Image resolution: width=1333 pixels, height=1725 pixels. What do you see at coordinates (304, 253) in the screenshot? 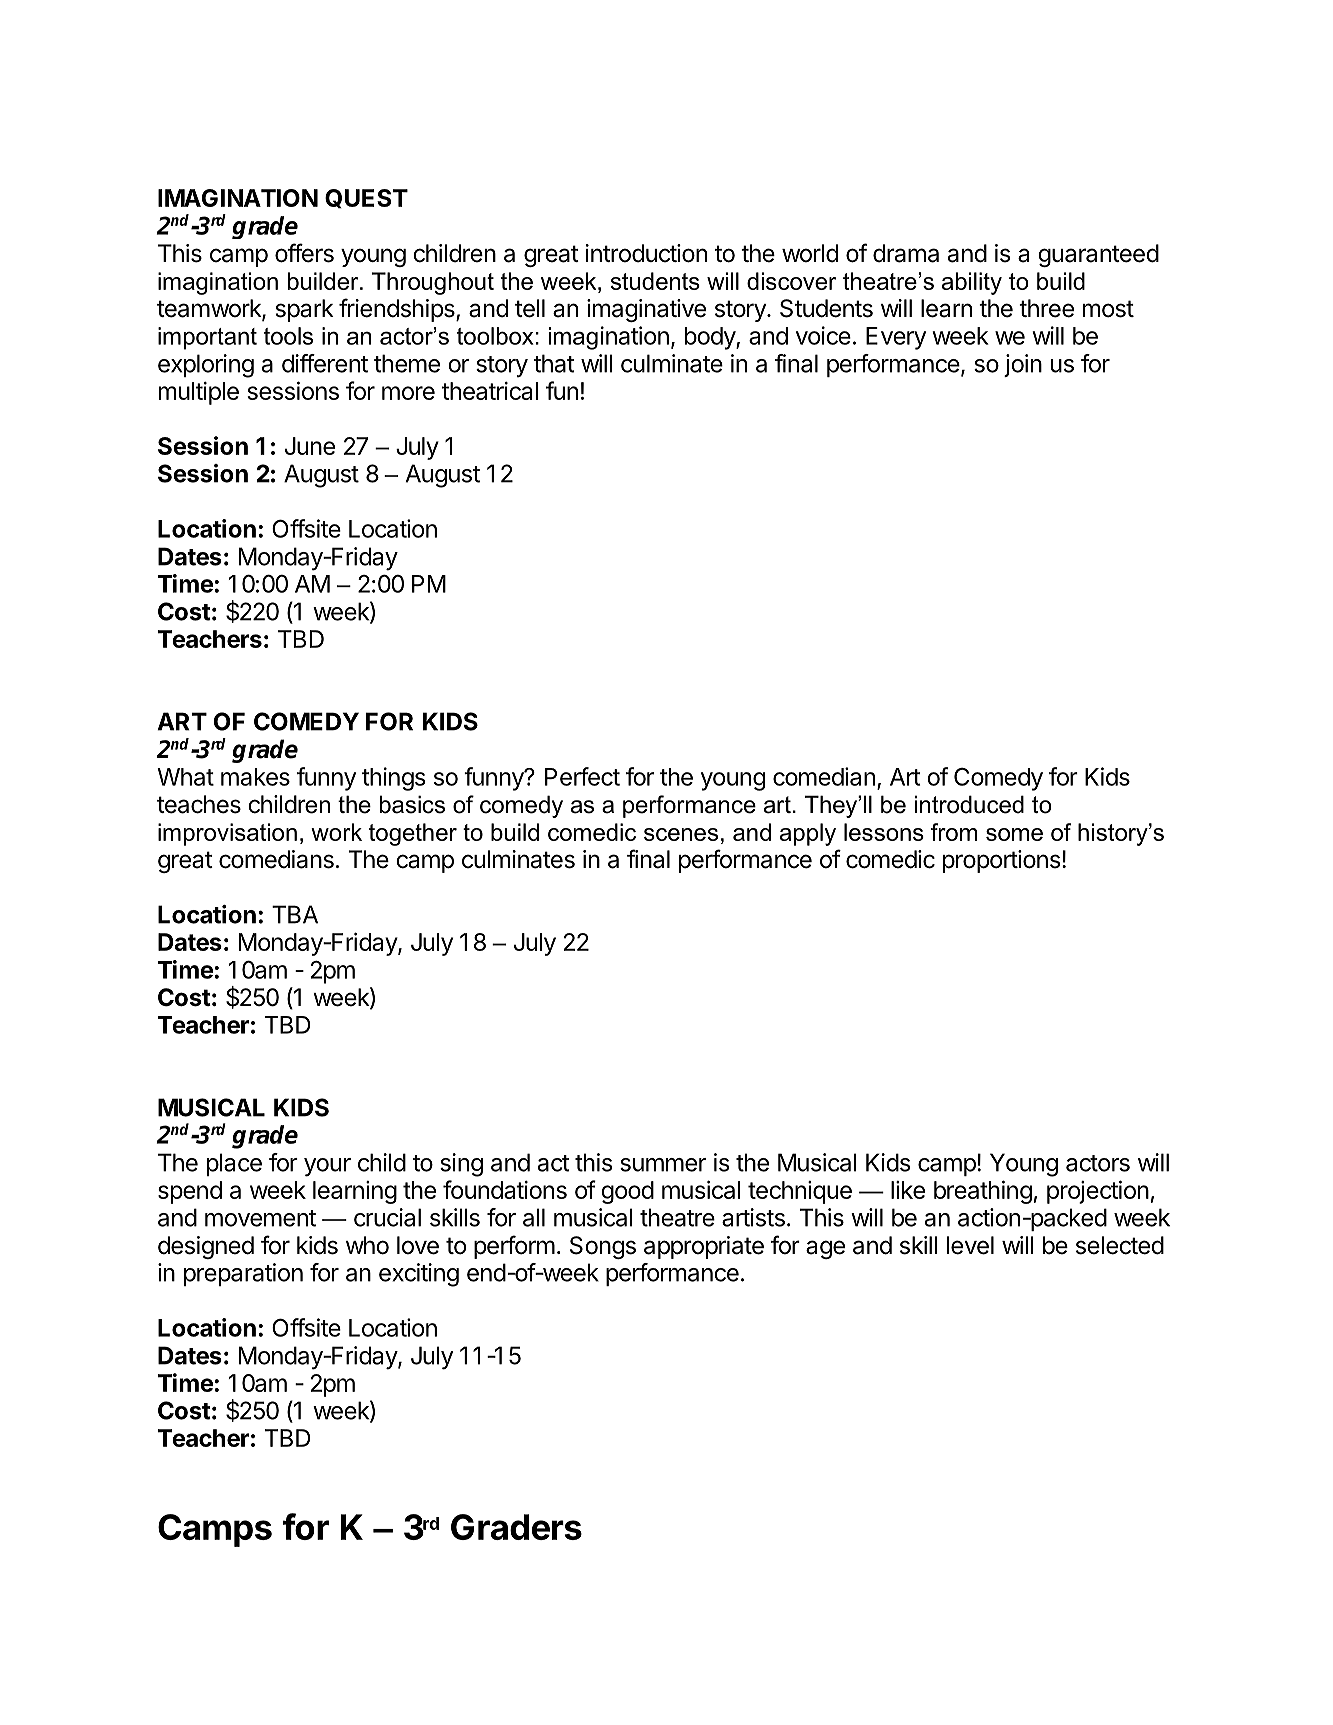
I see `offers` at bounding box center [304, 253].
